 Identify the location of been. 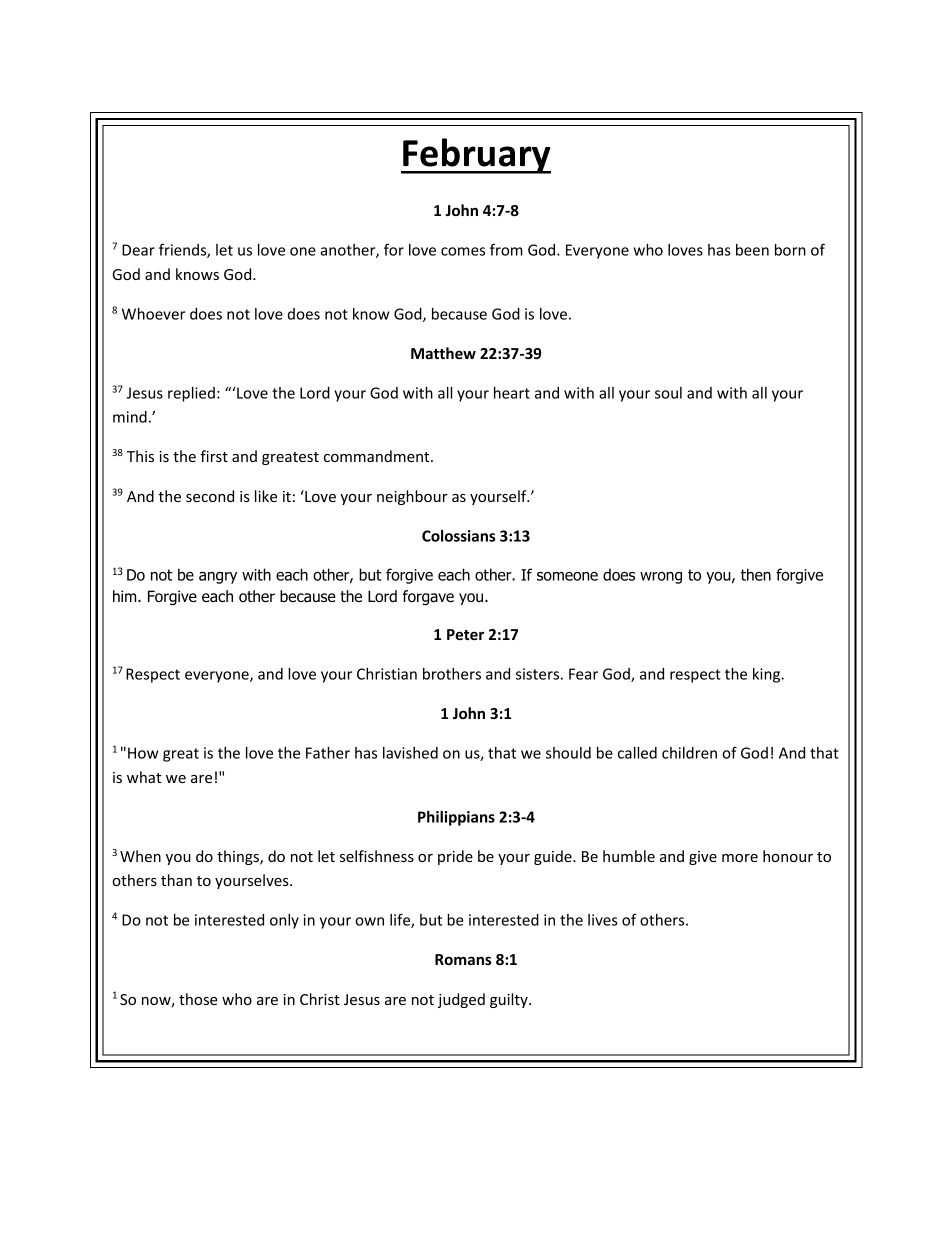
(752, 250).
